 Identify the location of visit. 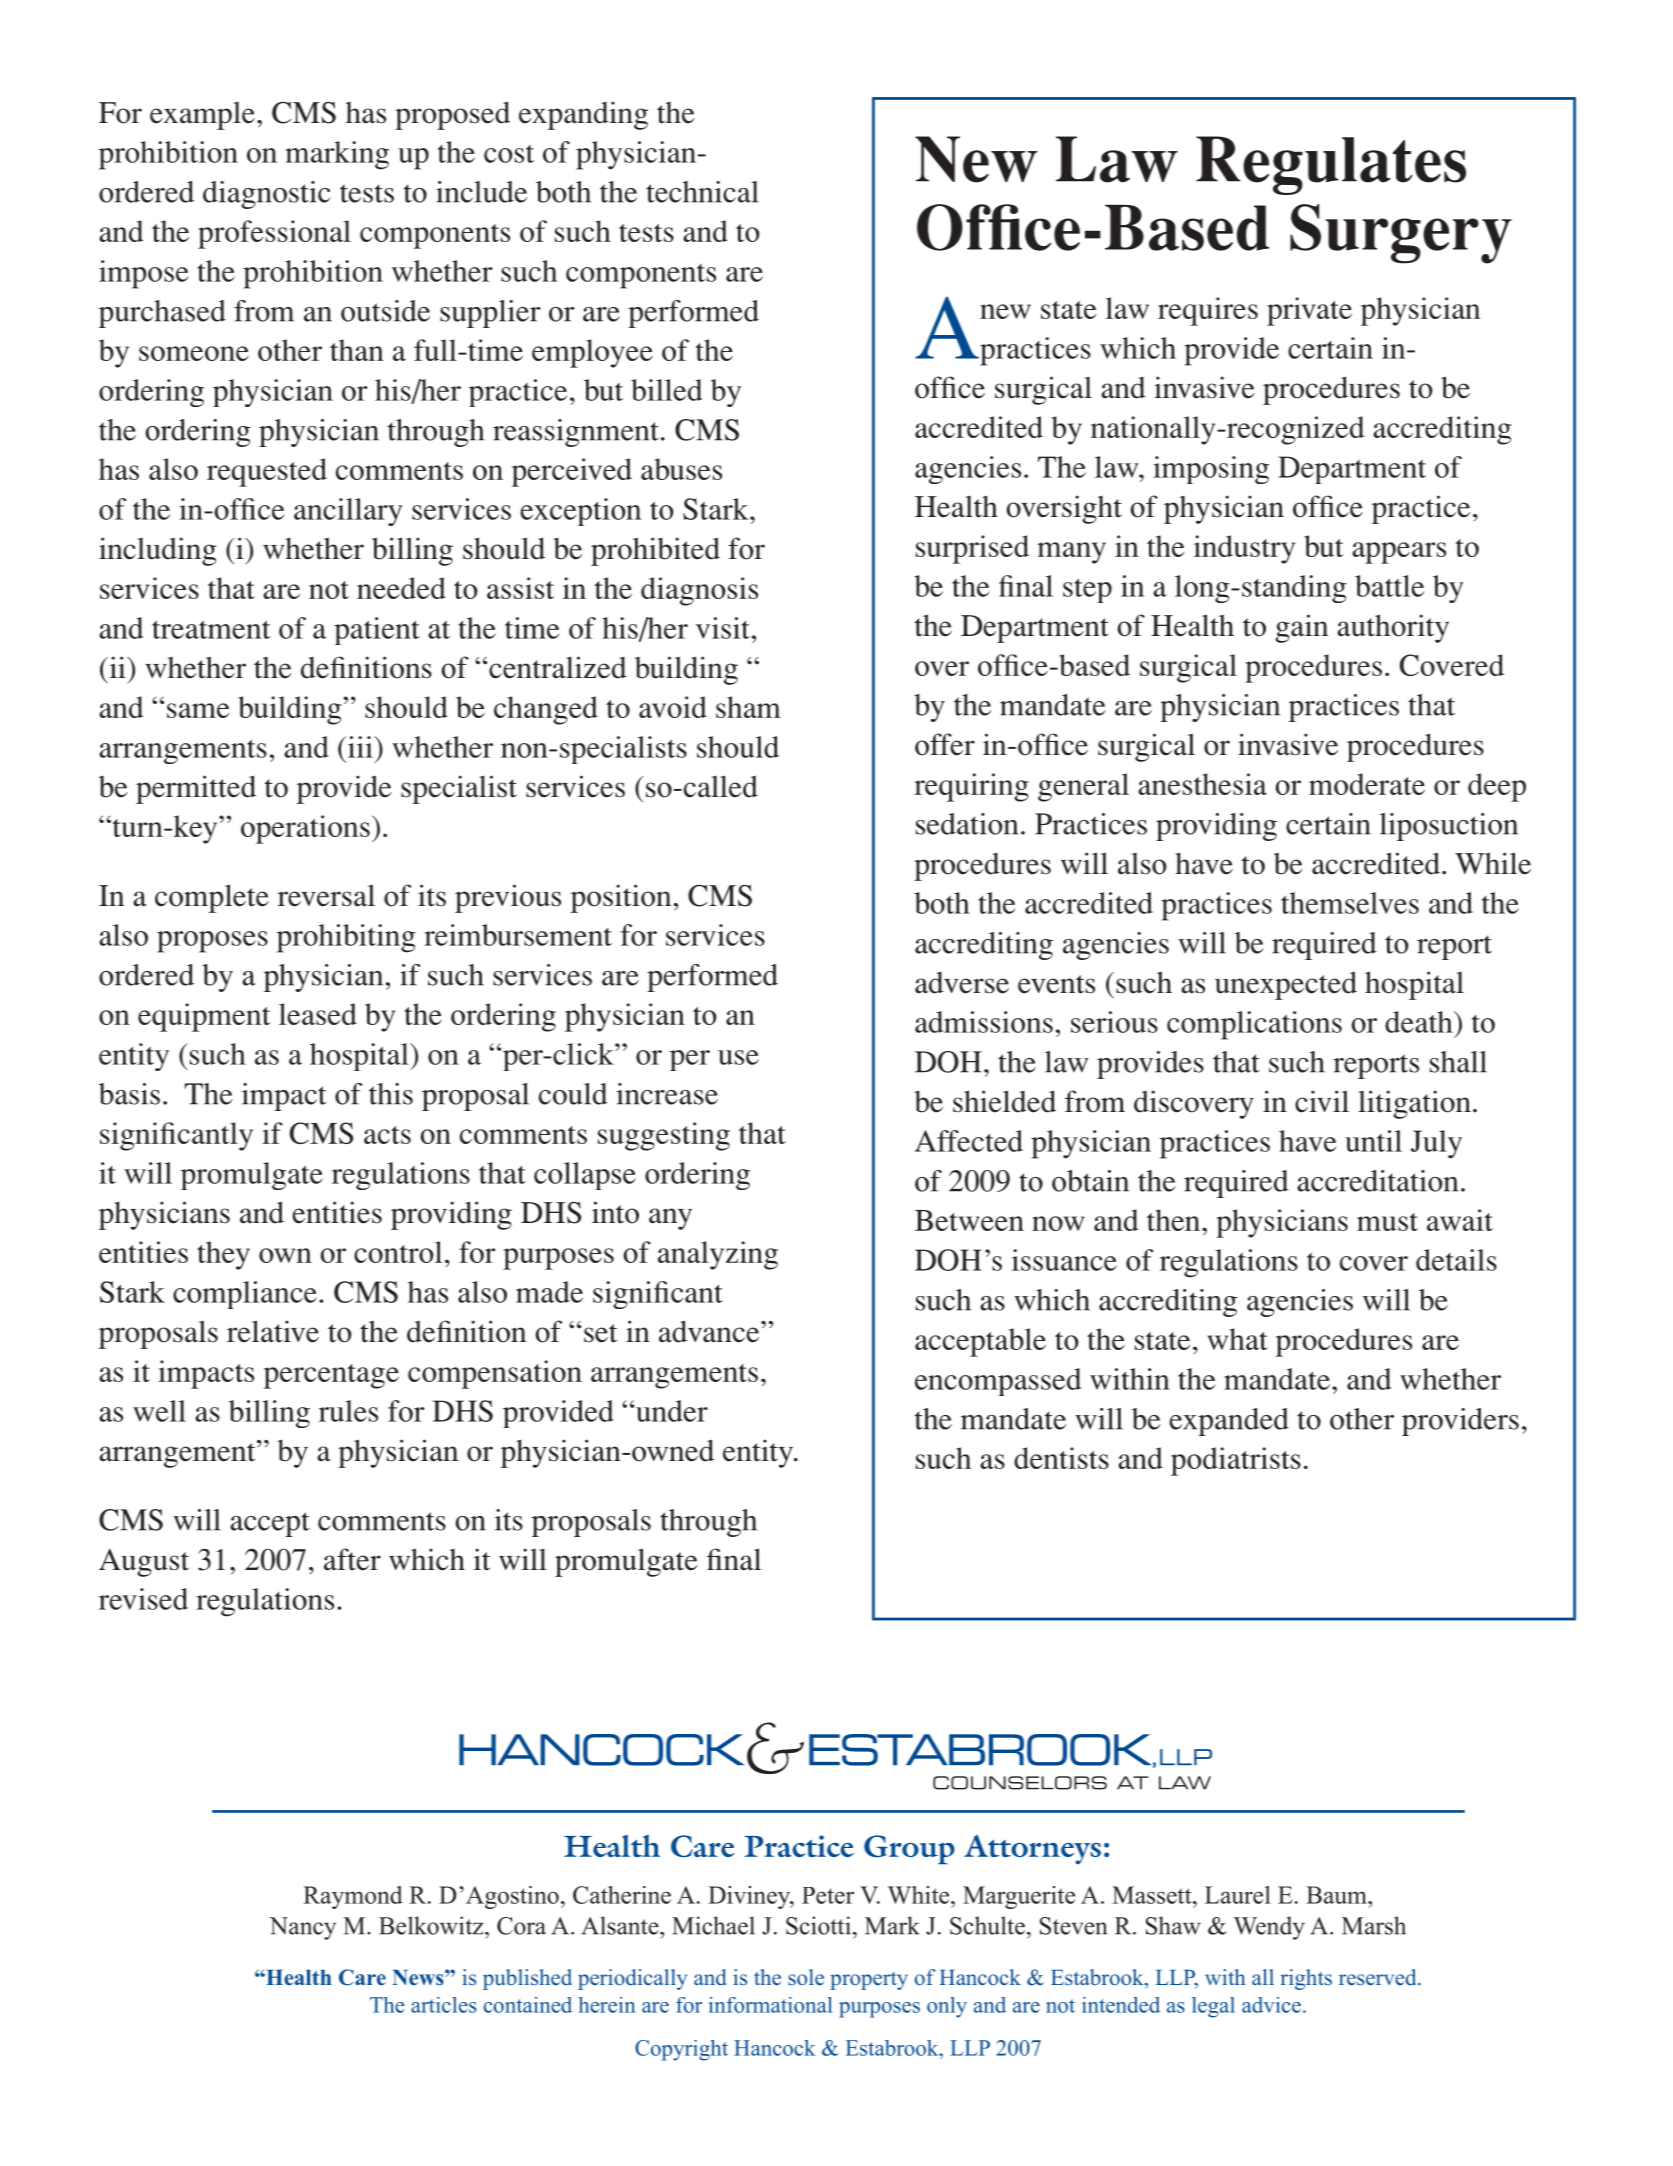
(723, 628).
